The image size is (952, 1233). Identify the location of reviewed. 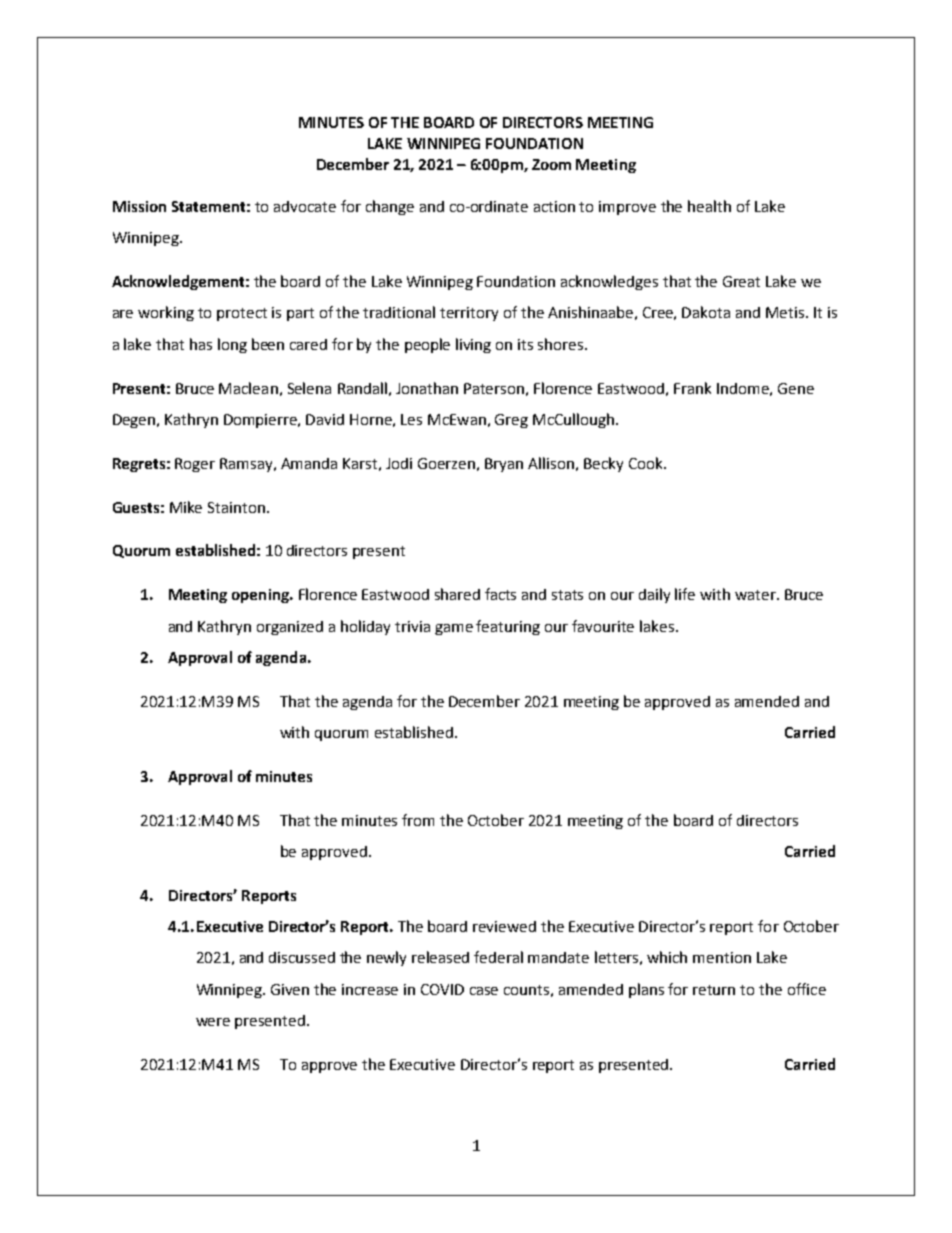
(504, 926).
